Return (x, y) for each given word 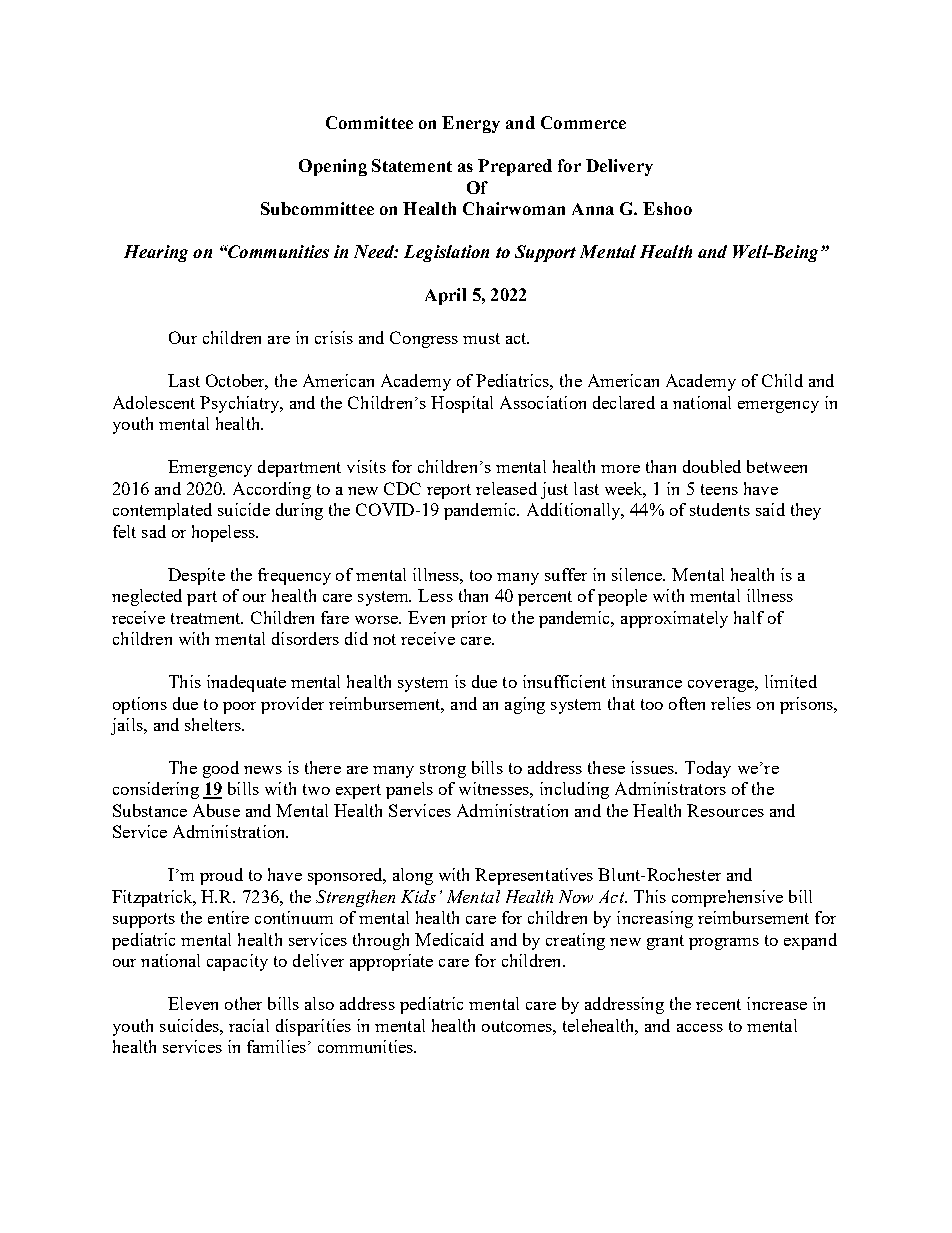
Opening (333, 167)
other (243, 1003)
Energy (471, 124)
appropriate (391, 962)
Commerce (583, 122)
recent (718, 1004)
